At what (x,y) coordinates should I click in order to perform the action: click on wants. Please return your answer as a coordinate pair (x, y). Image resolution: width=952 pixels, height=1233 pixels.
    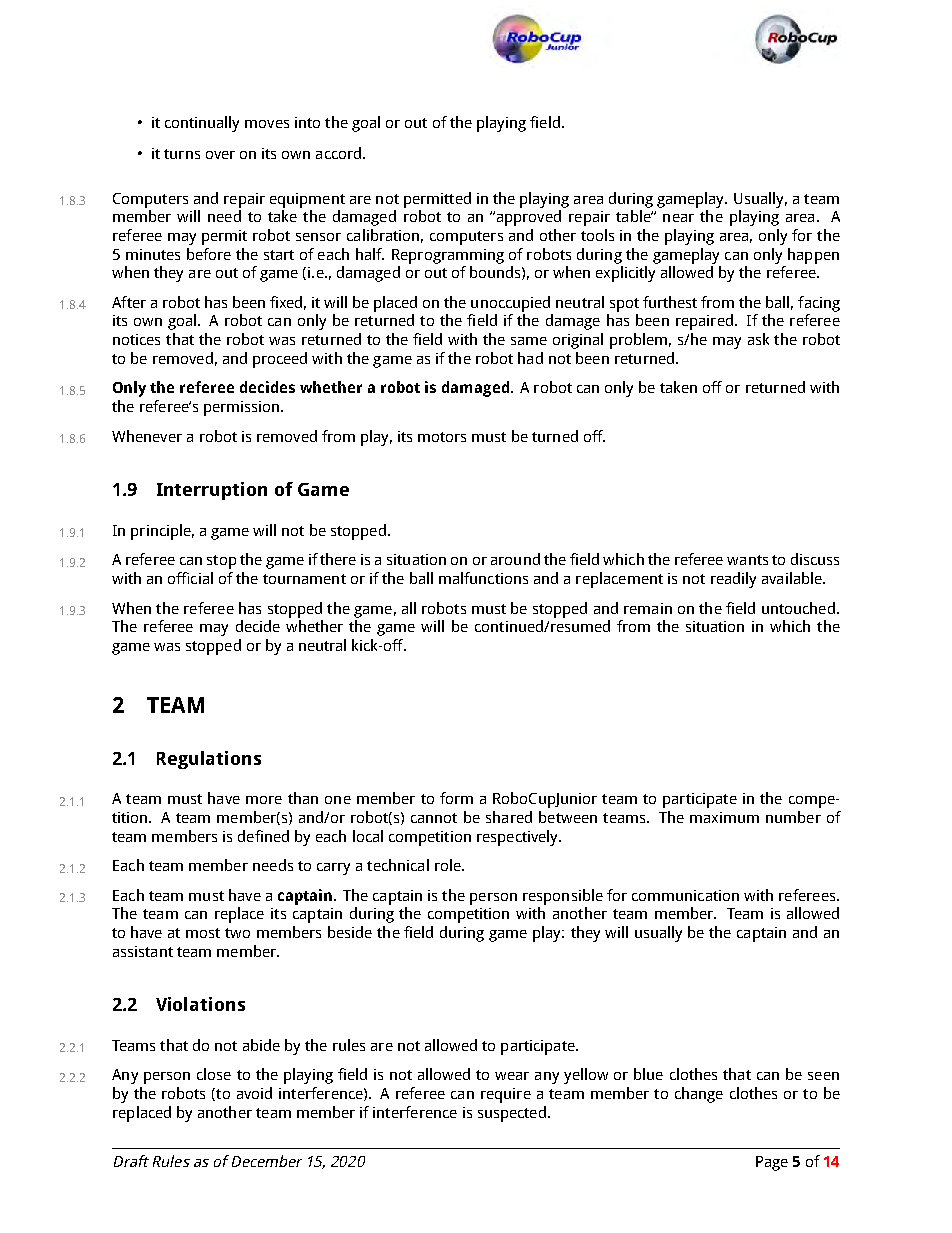
    Looking at the image, I should click on (747, 560).
